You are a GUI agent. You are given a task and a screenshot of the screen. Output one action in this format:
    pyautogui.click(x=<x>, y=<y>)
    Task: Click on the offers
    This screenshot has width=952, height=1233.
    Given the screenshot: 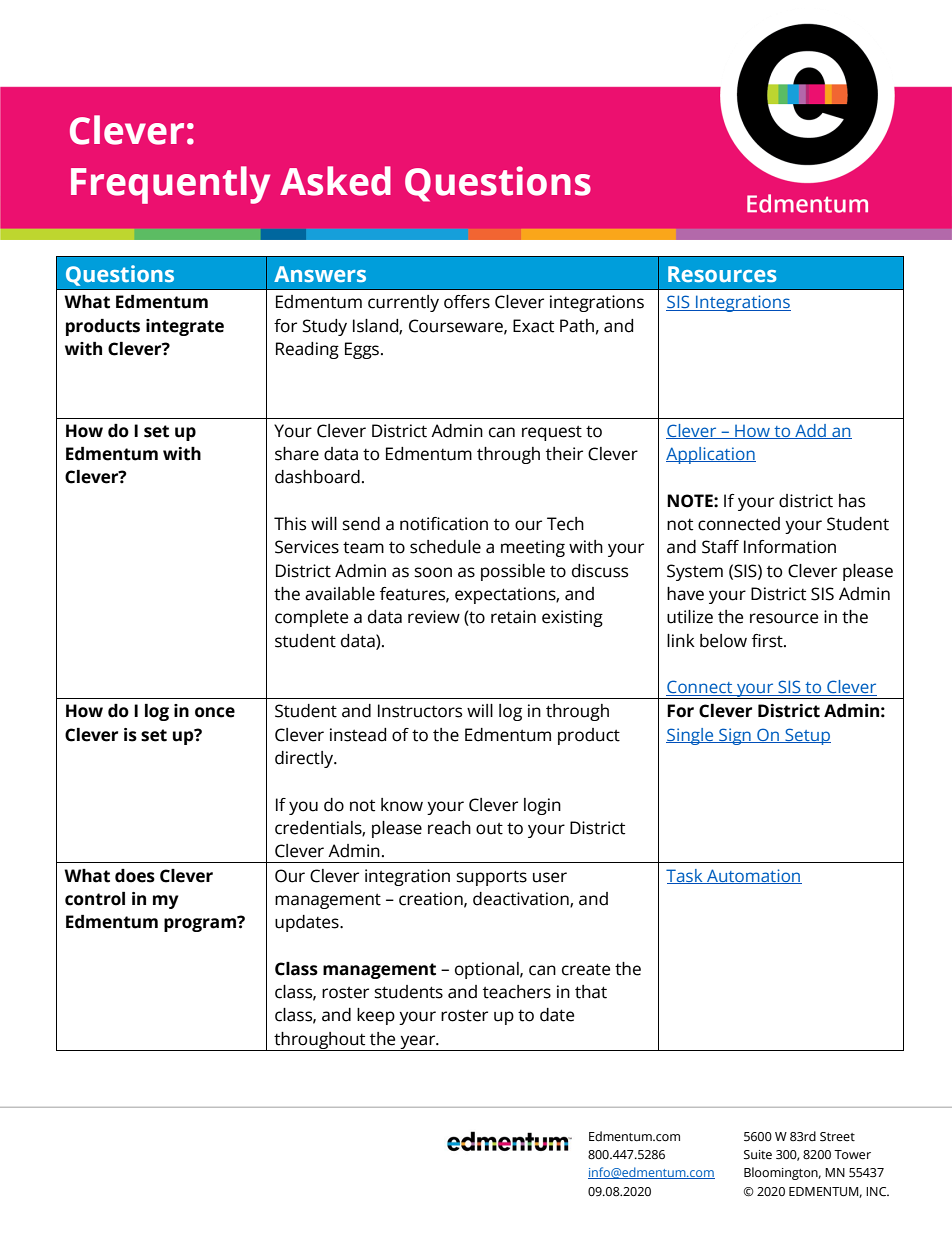 What is the action you would take?
    pyautogui.click(x=467, y=302)
